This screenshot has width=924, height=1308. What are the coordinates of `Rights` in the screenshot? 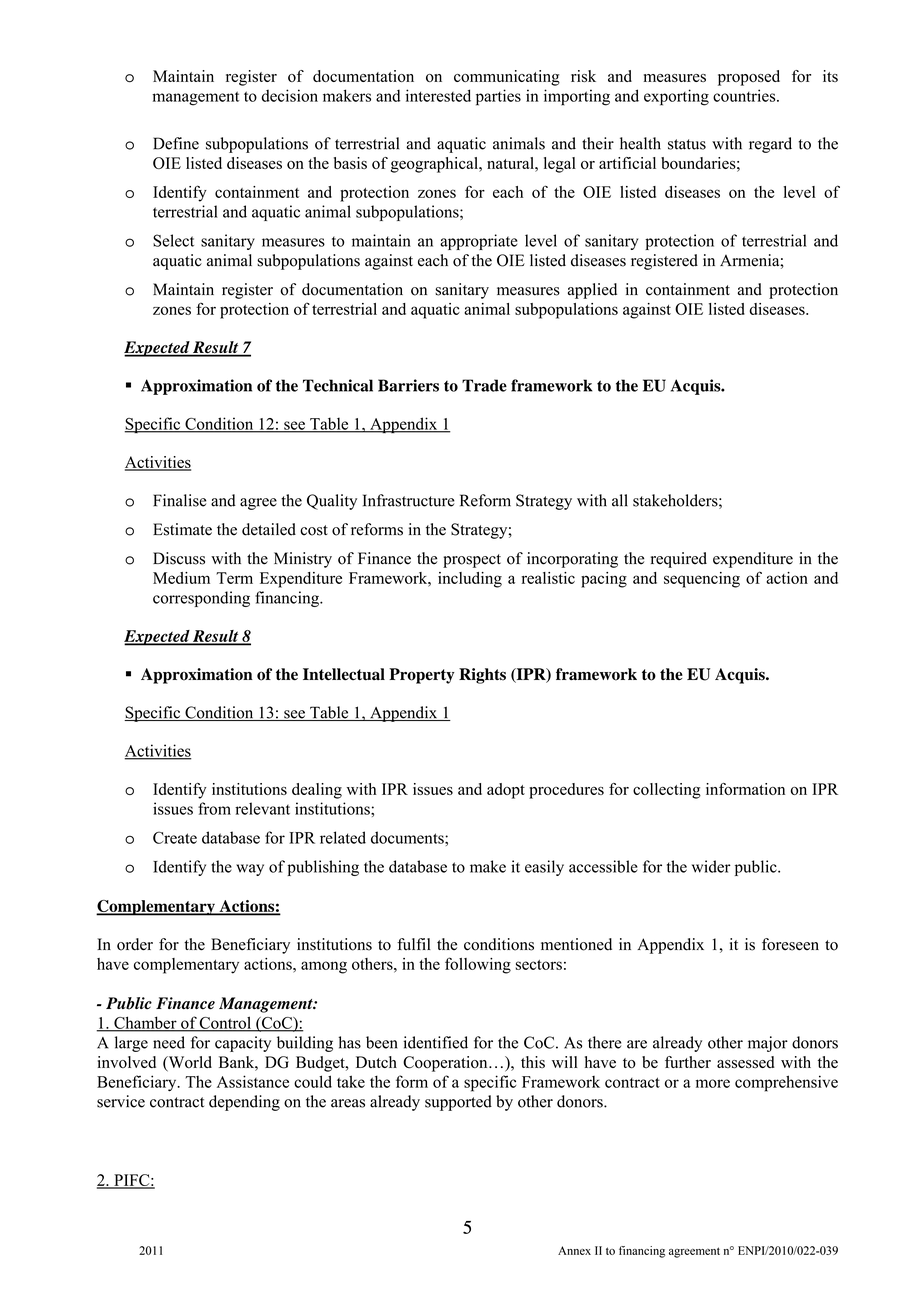 It's located at (482, 676).
